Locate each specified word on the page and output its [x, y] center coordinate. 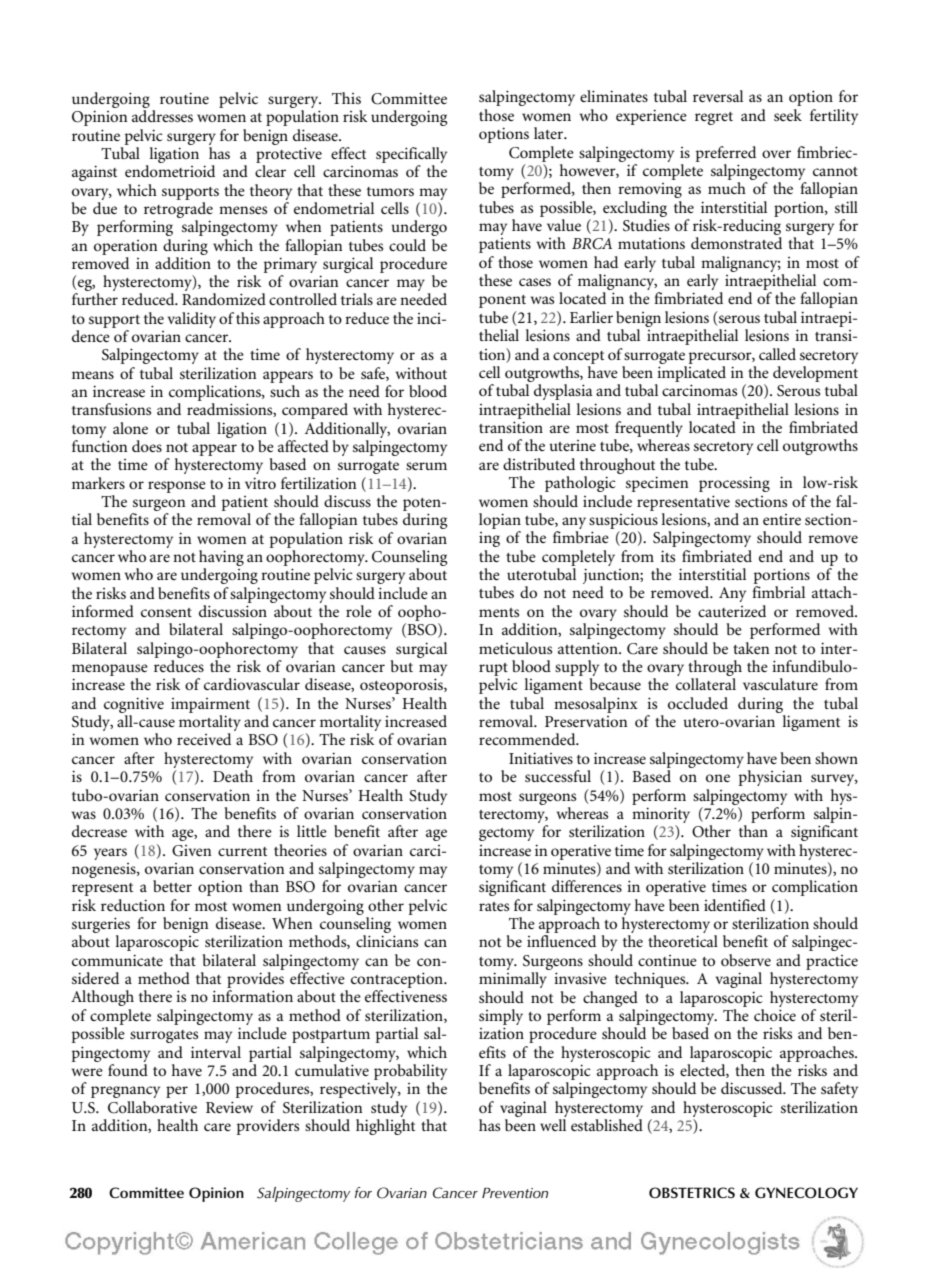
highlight [385, 1127]
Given [192, 851]
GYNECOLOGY [806, 1193]
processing [734, 484]
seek [788, 115]
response [177, 487]
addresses [162, 116]
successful [558, 776]
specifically [411, 155]
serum [426, 466]
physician [770, 778]
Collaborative [152, 1107]
